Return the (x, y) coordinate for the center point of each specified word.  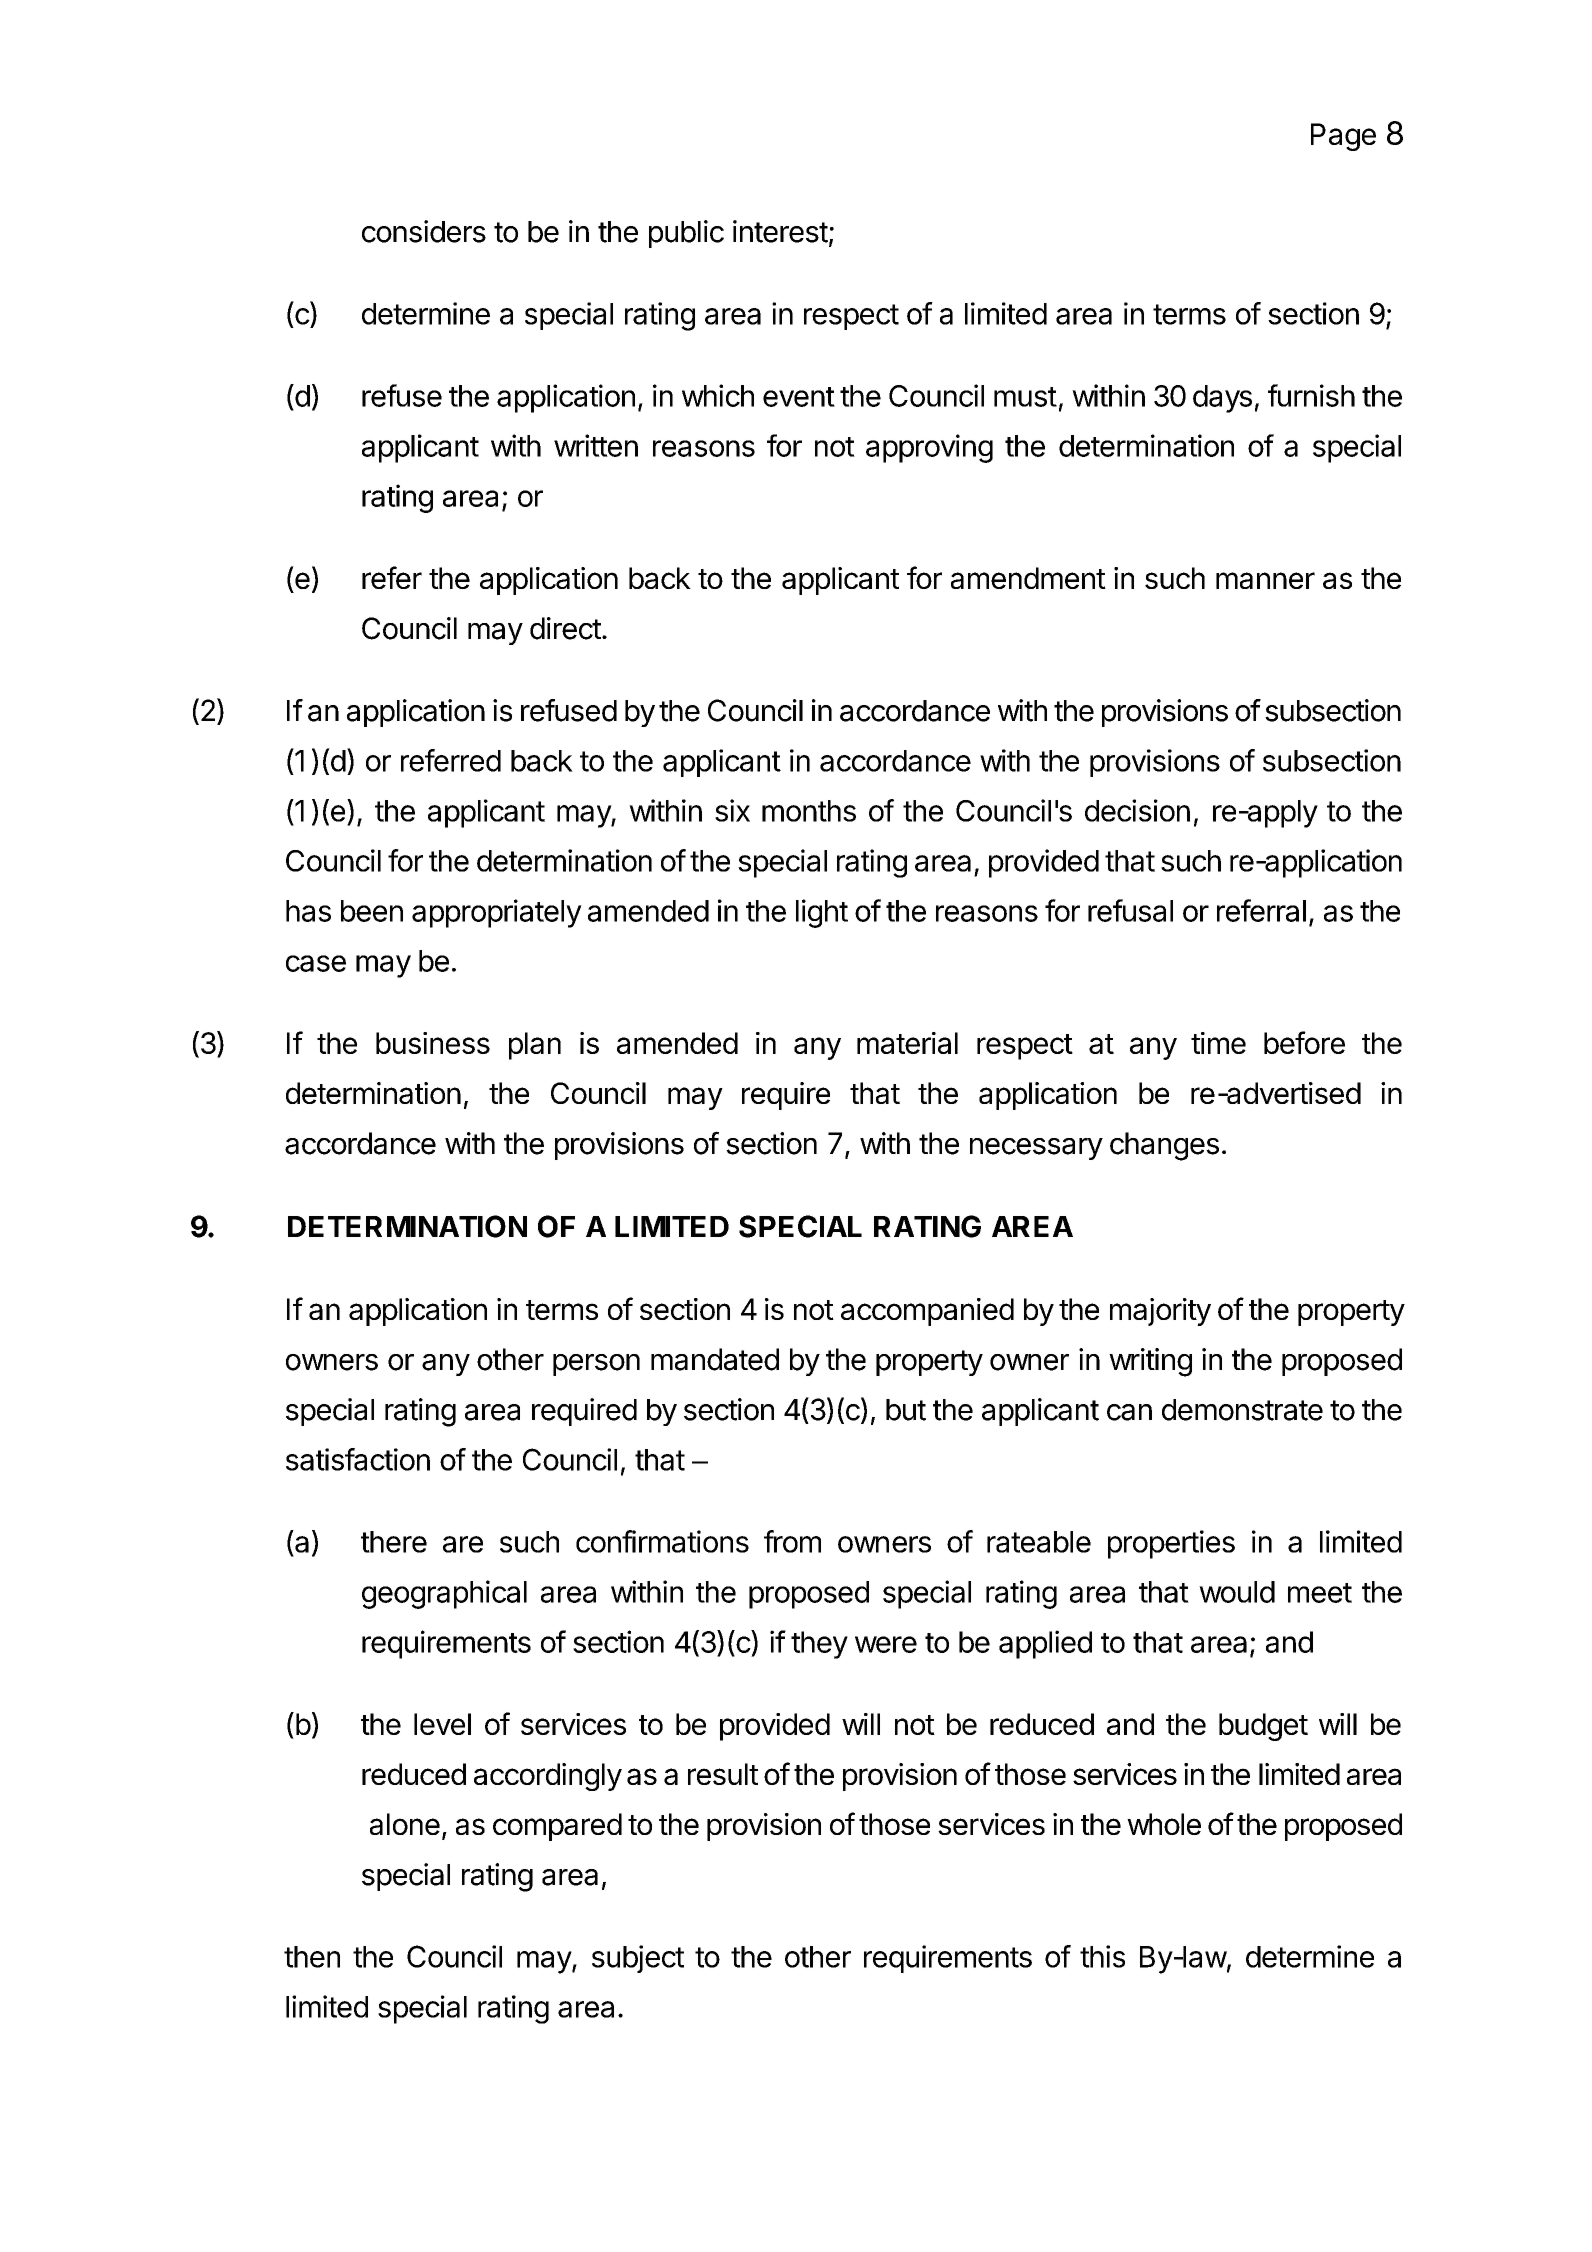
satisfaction (358, 1459)
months (809, 811)
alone (405, 1824)
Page (1343, 137)
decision (1137, 810)
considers (424, 231)
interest (780, 231)
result (723, 1774)
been (372, 911)
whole (1164, 1824)
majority (1160, 1312)
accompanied (927, 1312)
